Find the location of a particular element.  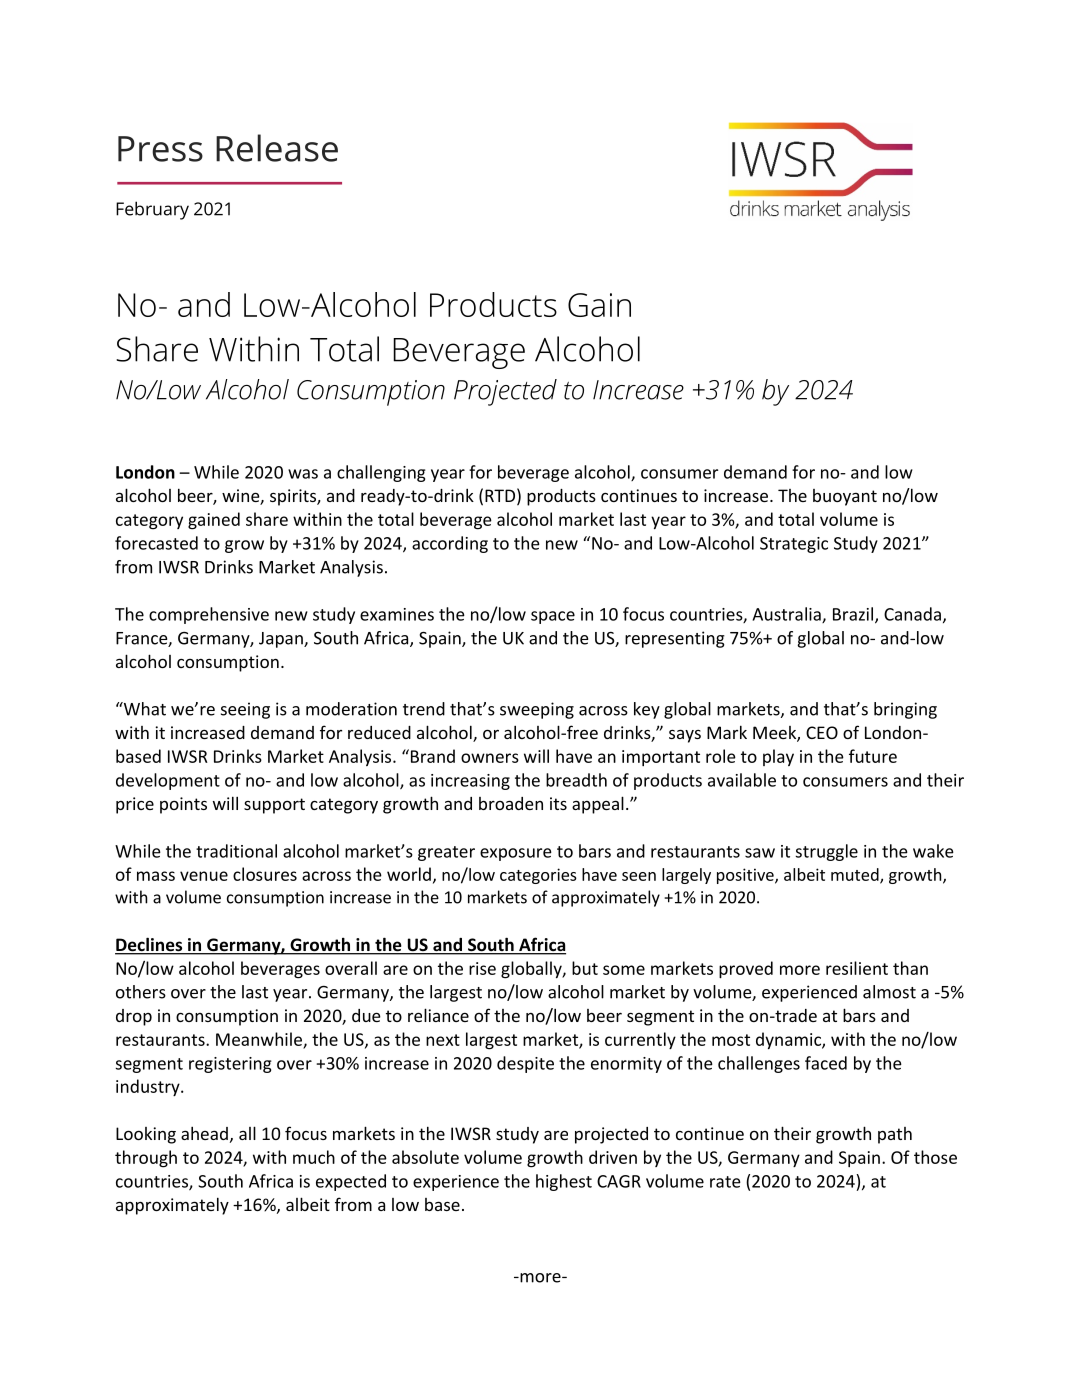

ahead is located at coordinates (204, 1133).
